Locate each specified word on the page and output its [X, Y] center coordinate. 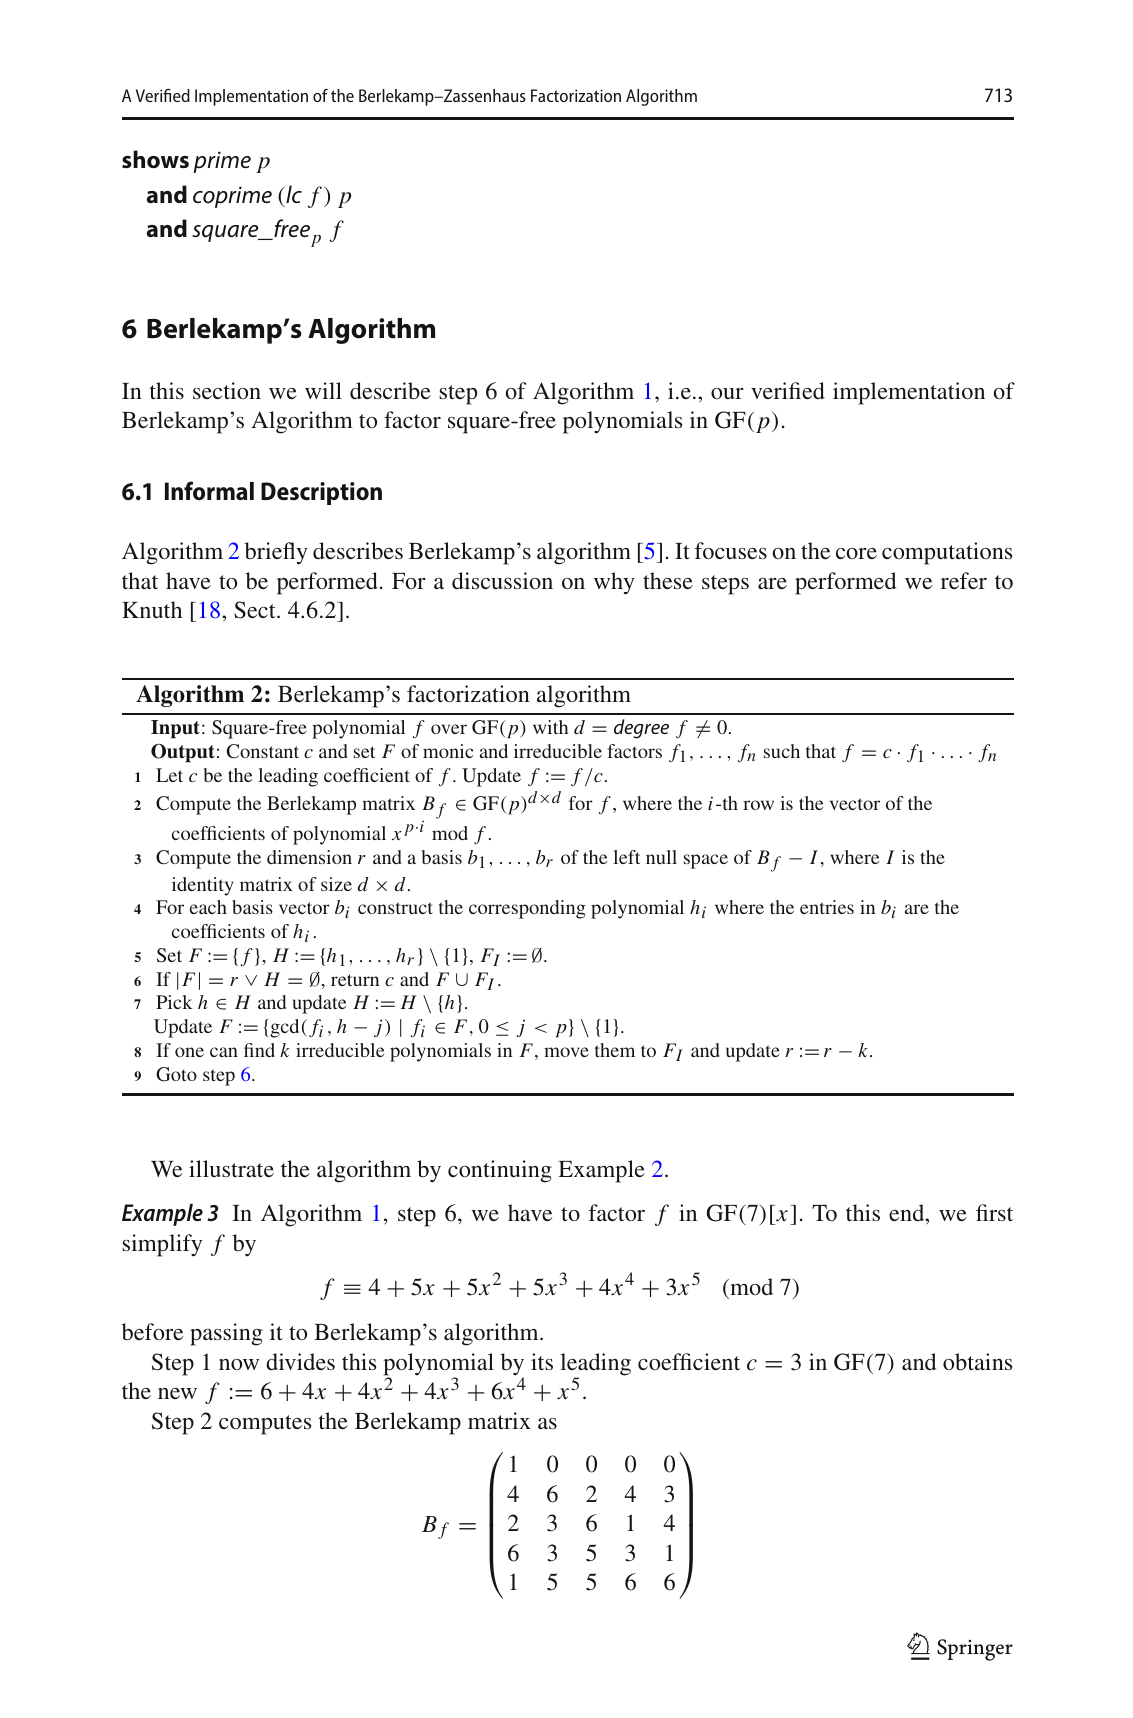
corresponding [527, 909]
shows [155, 159]
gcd [284, 1028]
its [542, 1361]
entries [827, 907]
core [856, 553]
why [614, 583]
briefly [276, 553]
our [727, 393]
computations [947, 553]
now [239, 1364]
